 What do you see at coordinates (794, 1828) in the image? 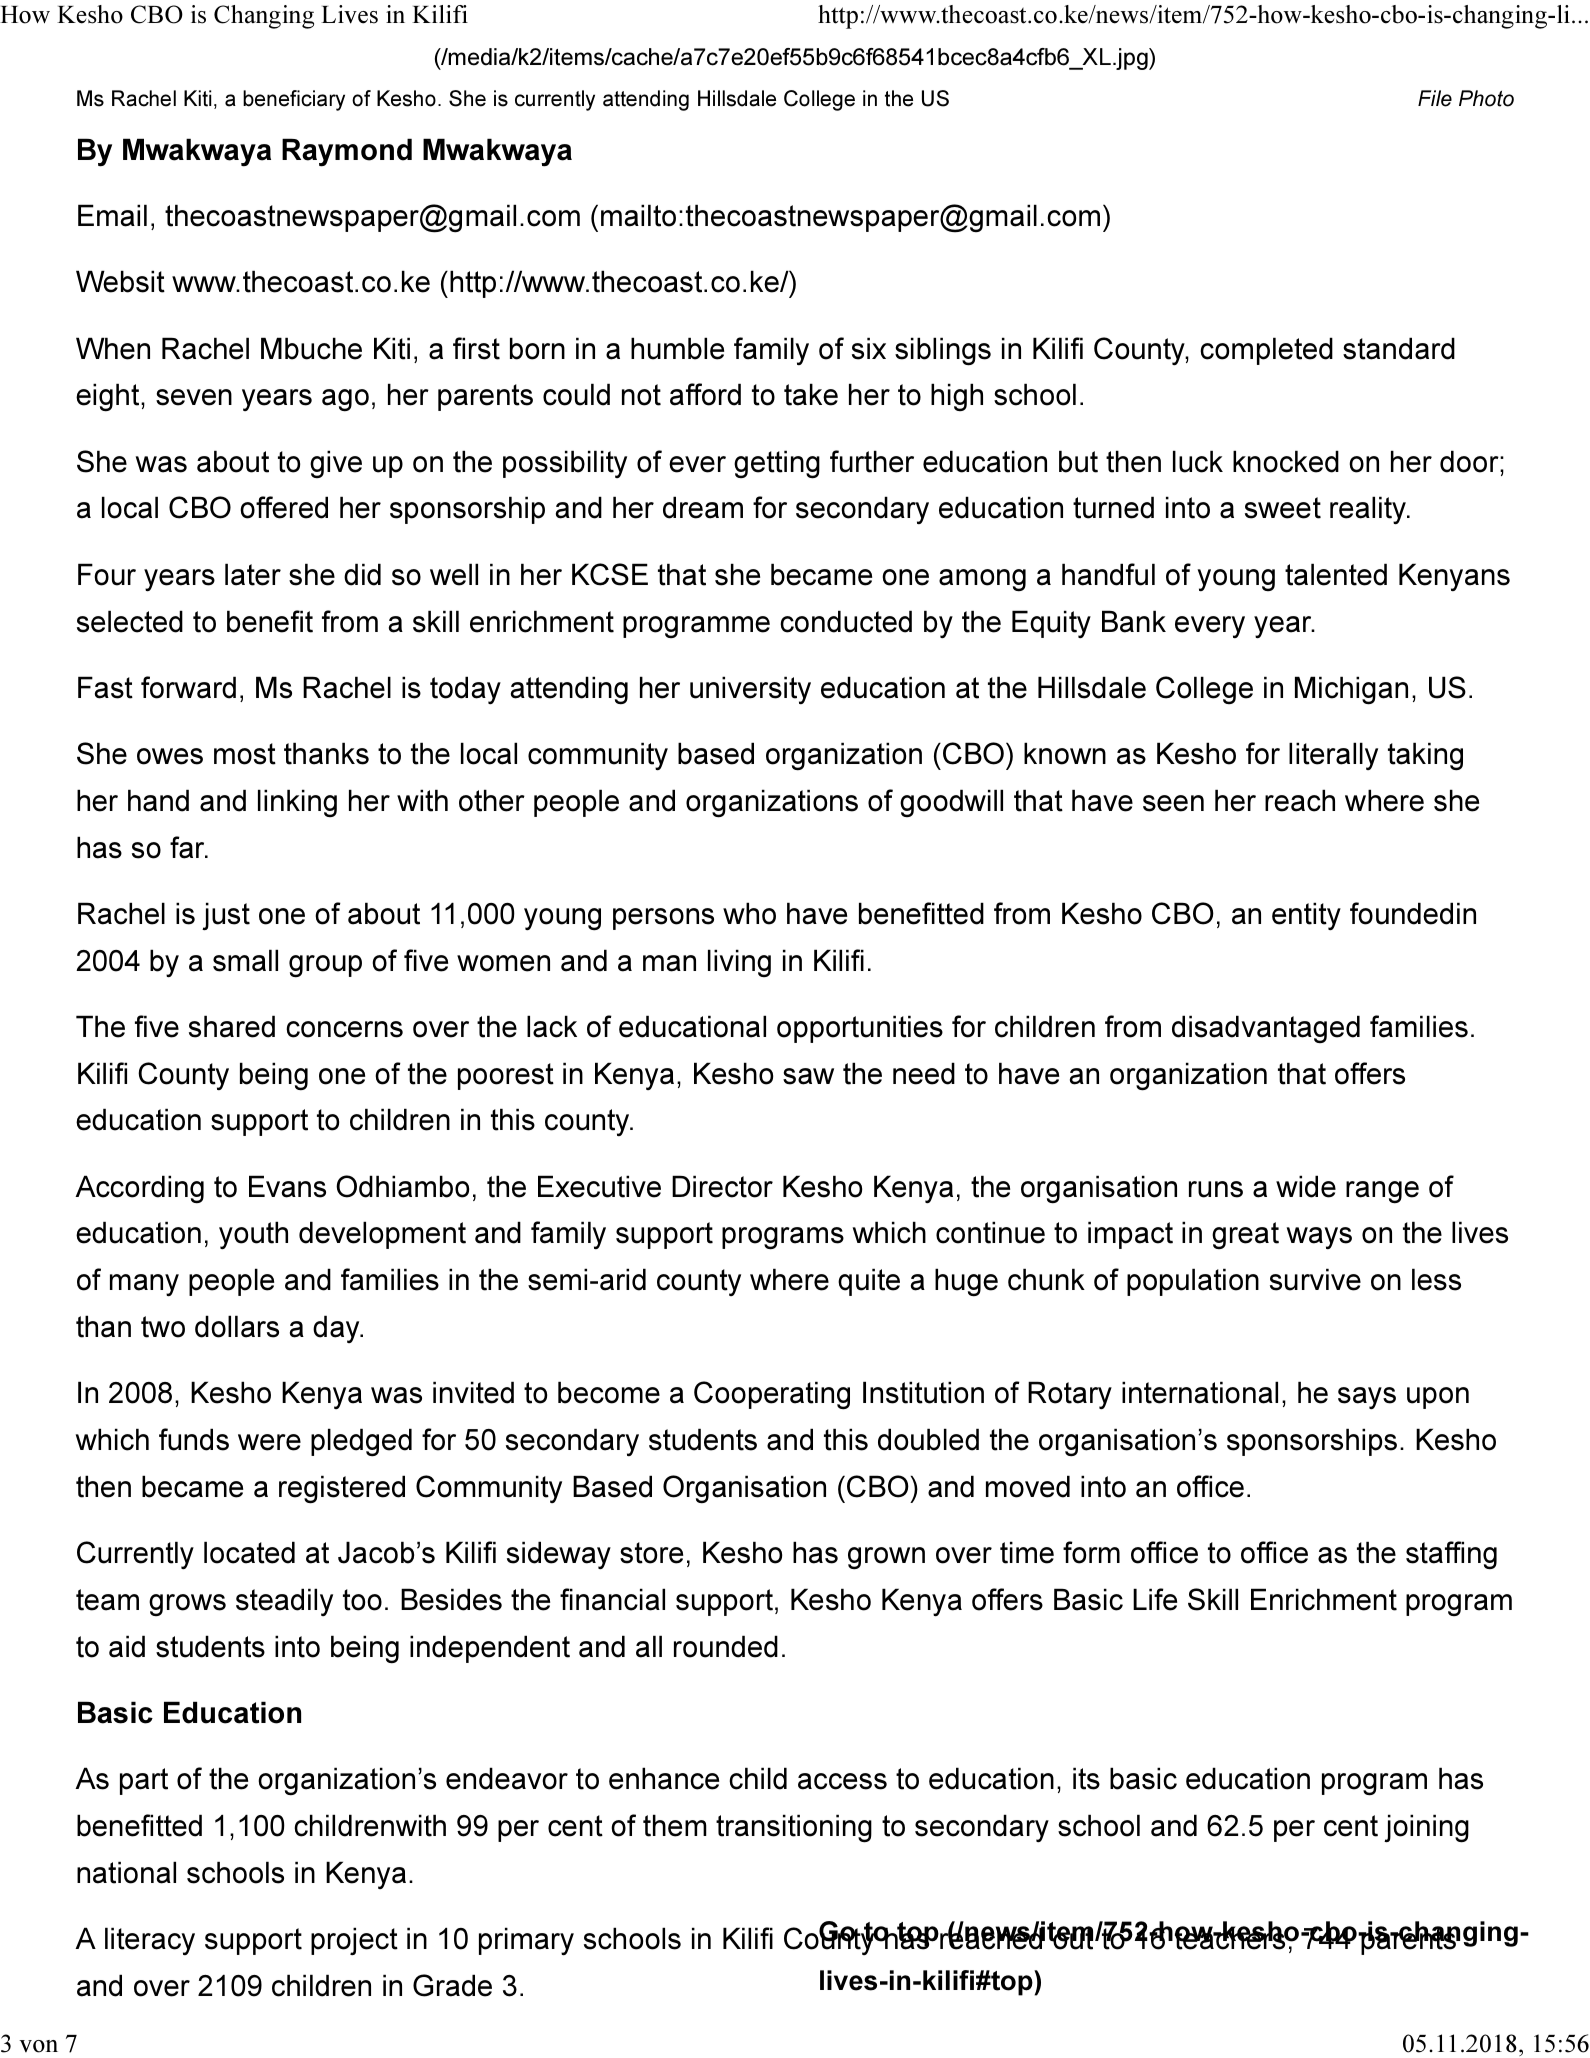
I see `transitioning` at bounding box center [794, 1828].
